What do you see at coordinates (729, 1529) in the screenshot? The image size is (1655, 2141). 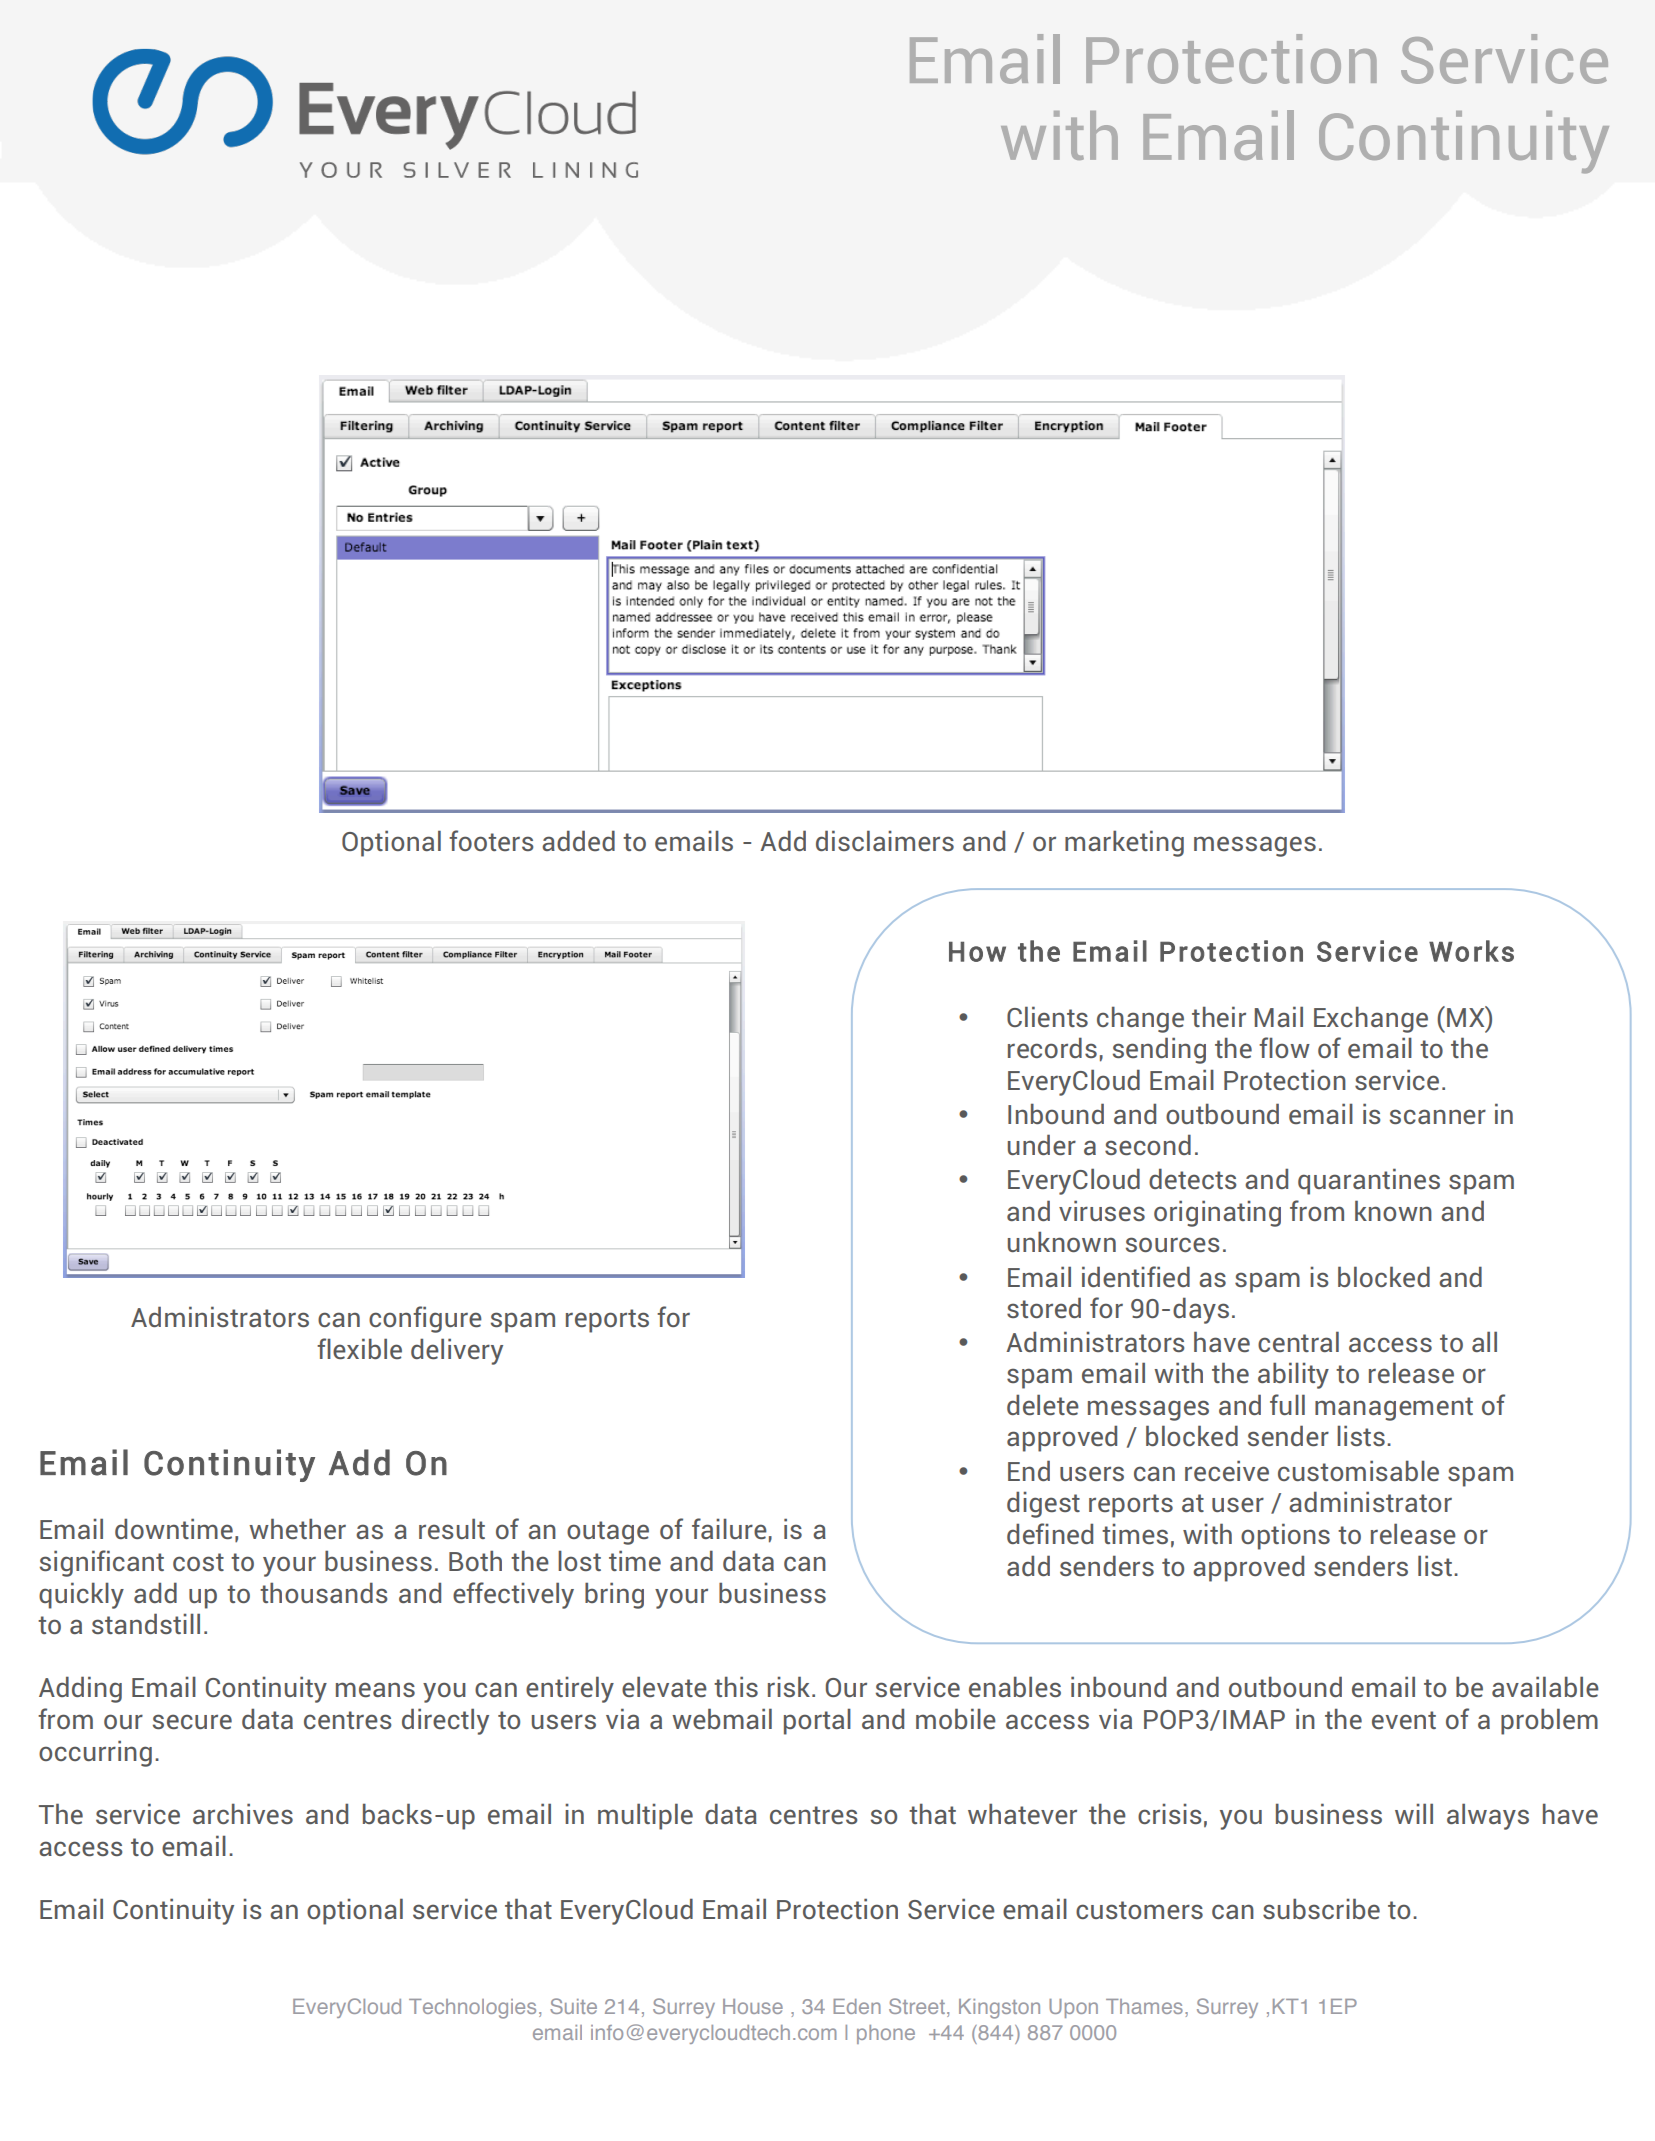 I see `failure` at bounding box center [729, 1529].
